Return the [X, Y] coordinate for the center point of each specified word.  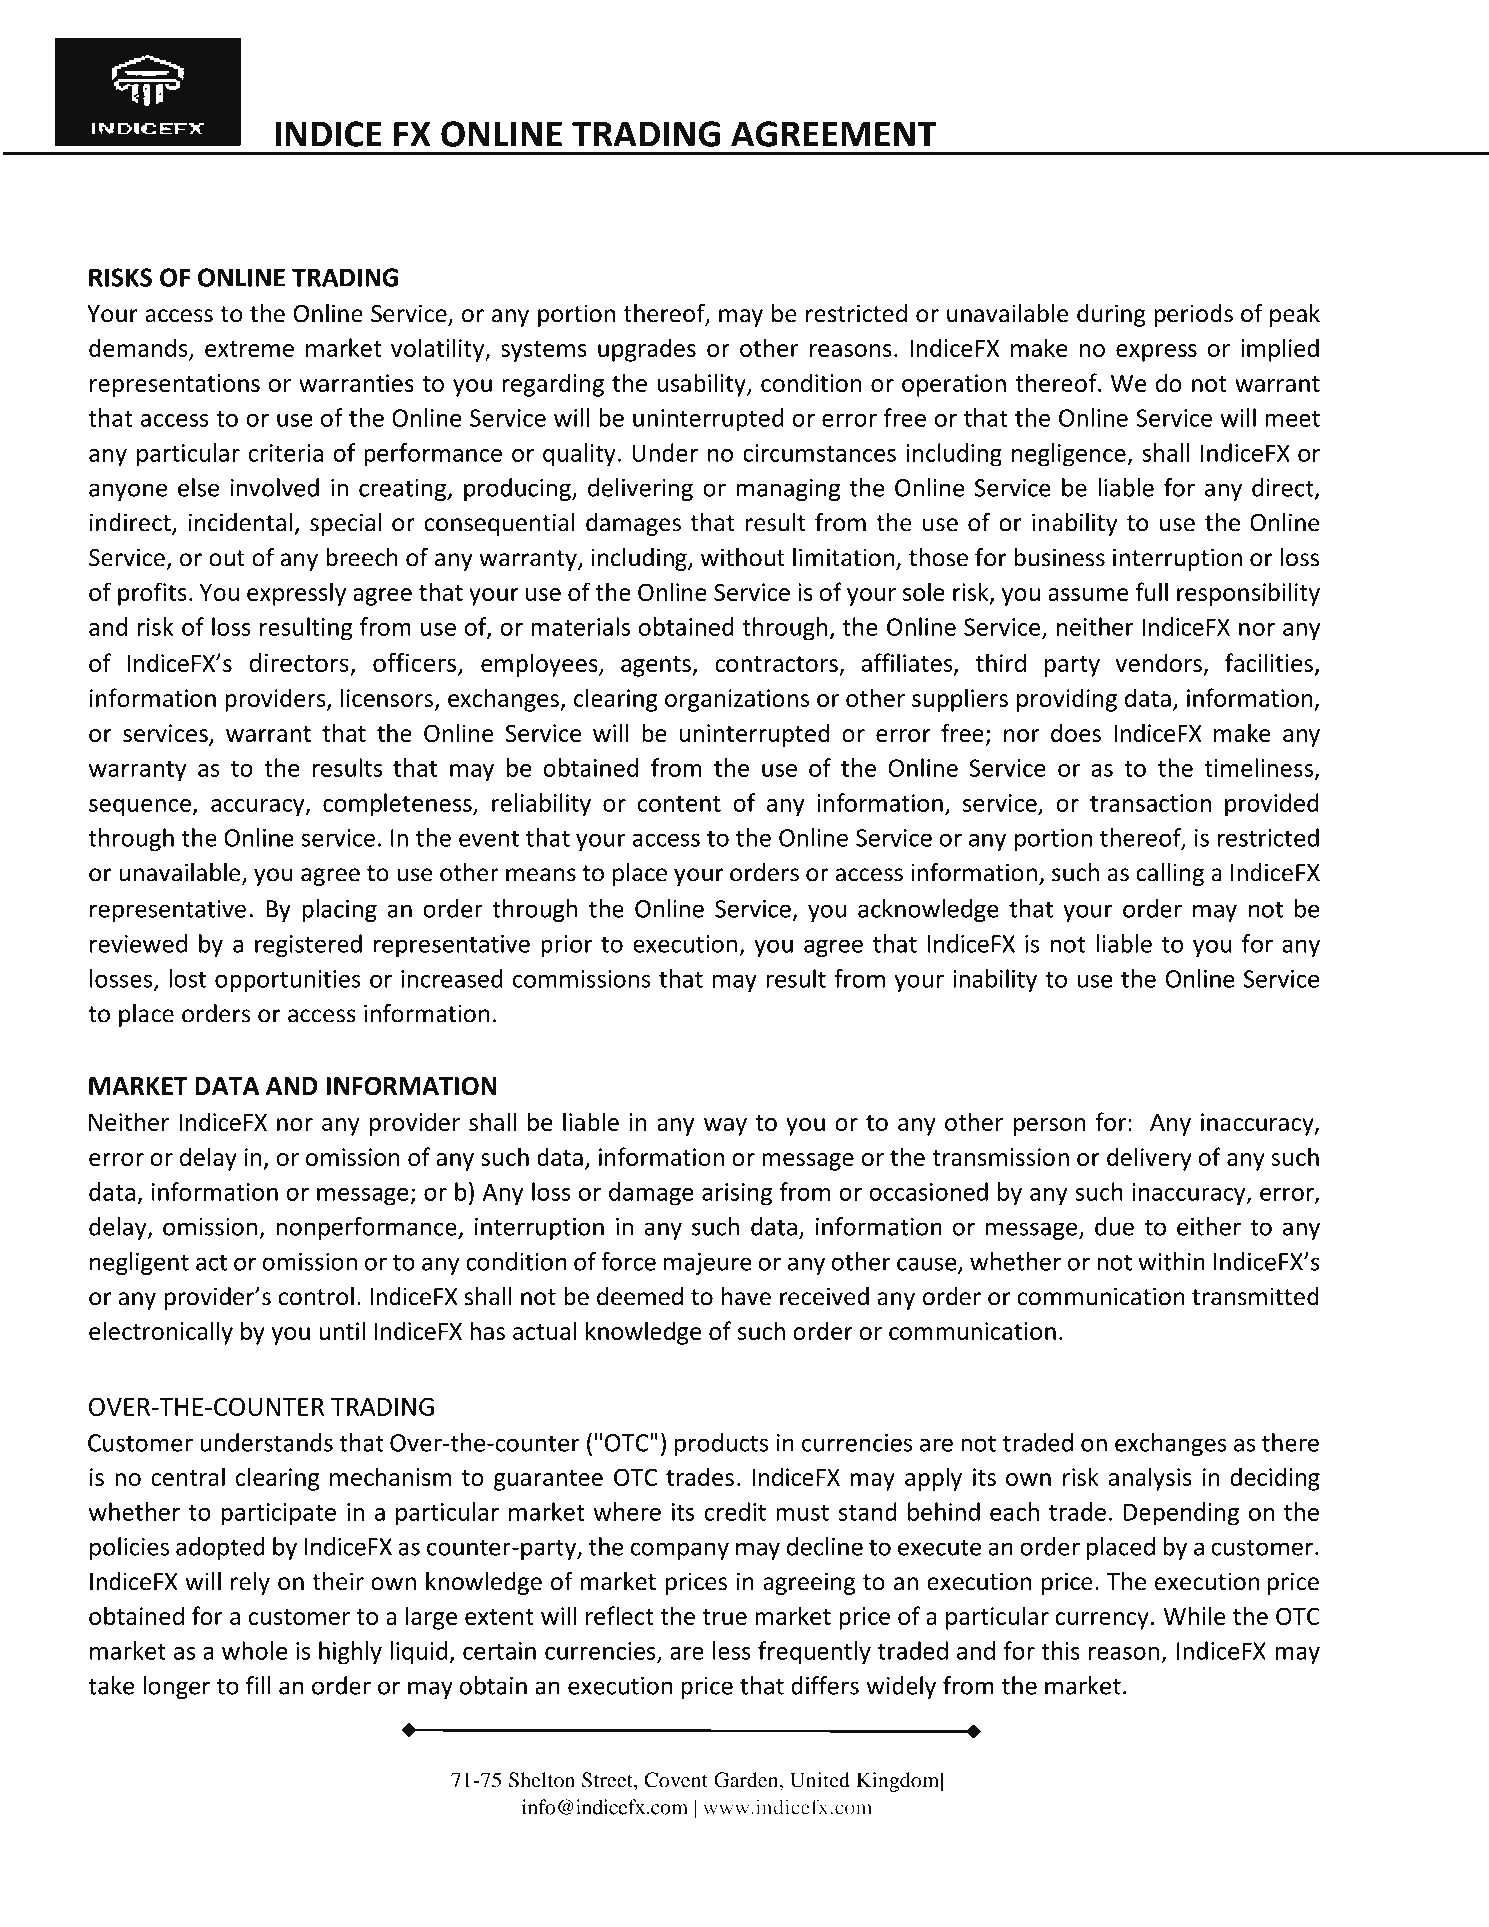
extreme [249, 349]
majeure [708, 1264]
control [316, 1296]
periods [1193, 315]
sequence [140, 808]
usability [702, 385]
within [1171, 1261]
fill [258, 1685]
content [679, 804]
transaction [1150, 803]
